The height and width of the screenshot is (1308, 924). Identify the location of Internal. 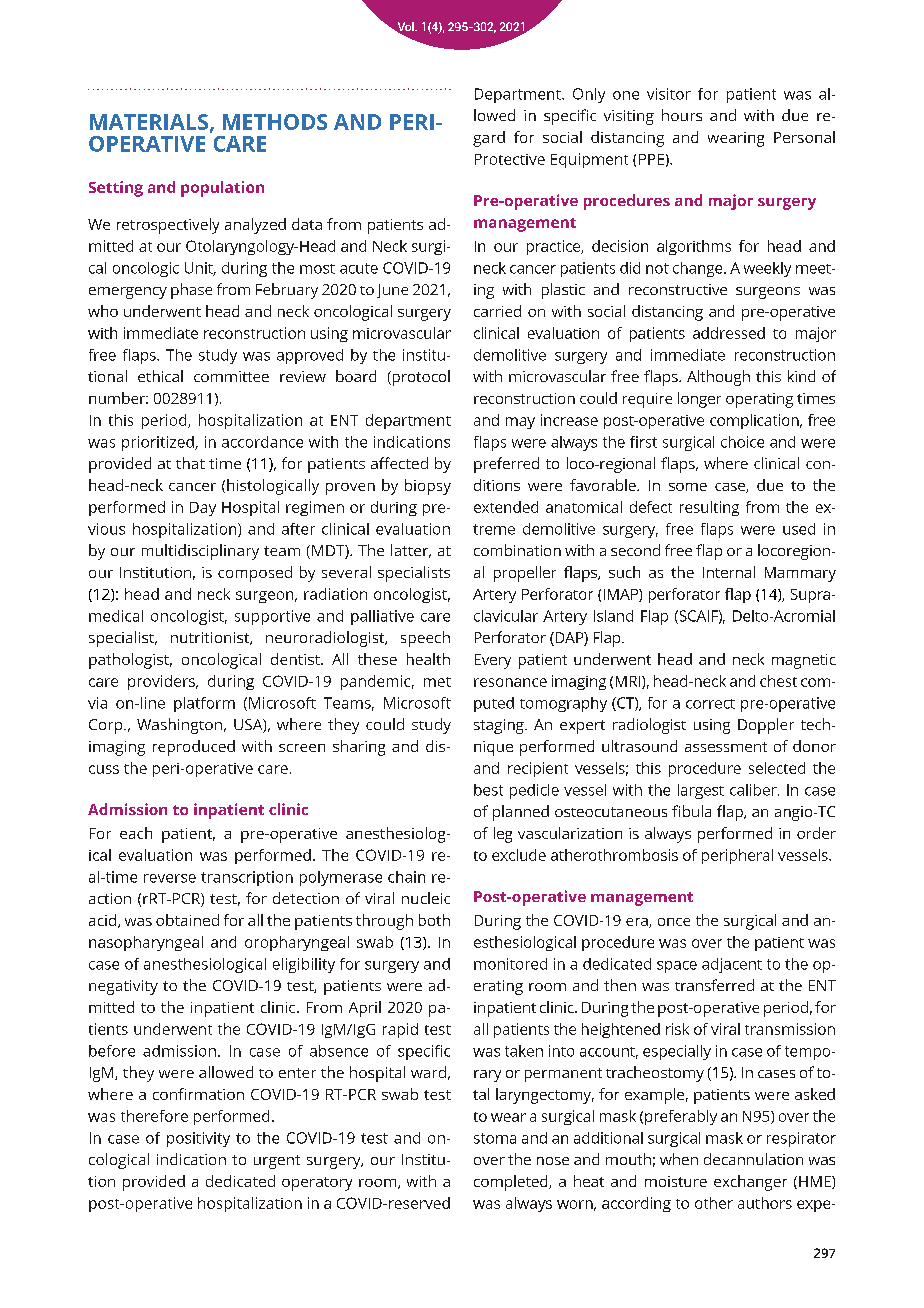
(729, 572).
